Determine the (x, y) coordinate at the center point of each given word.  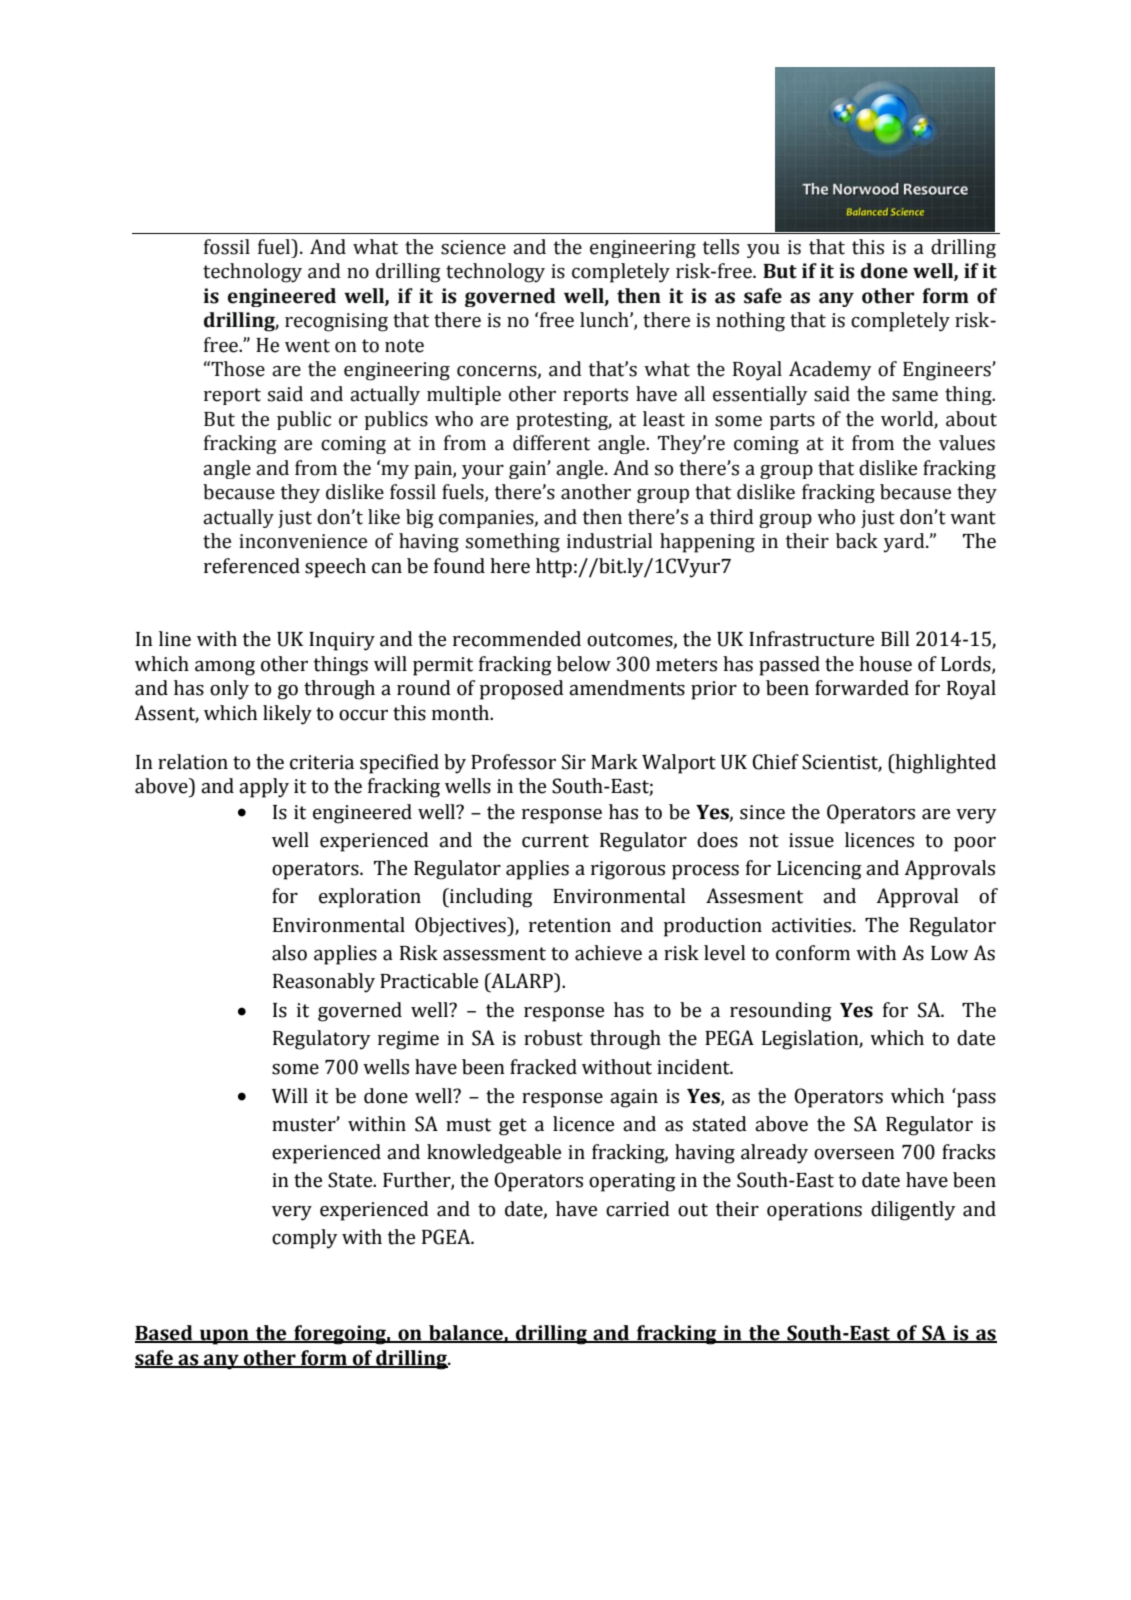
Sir (574, 762)
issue (811, 840)
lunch (605, 320)
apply (264, 788)
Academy (830, 371)
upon (224, 1337)
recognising (336, 322)
